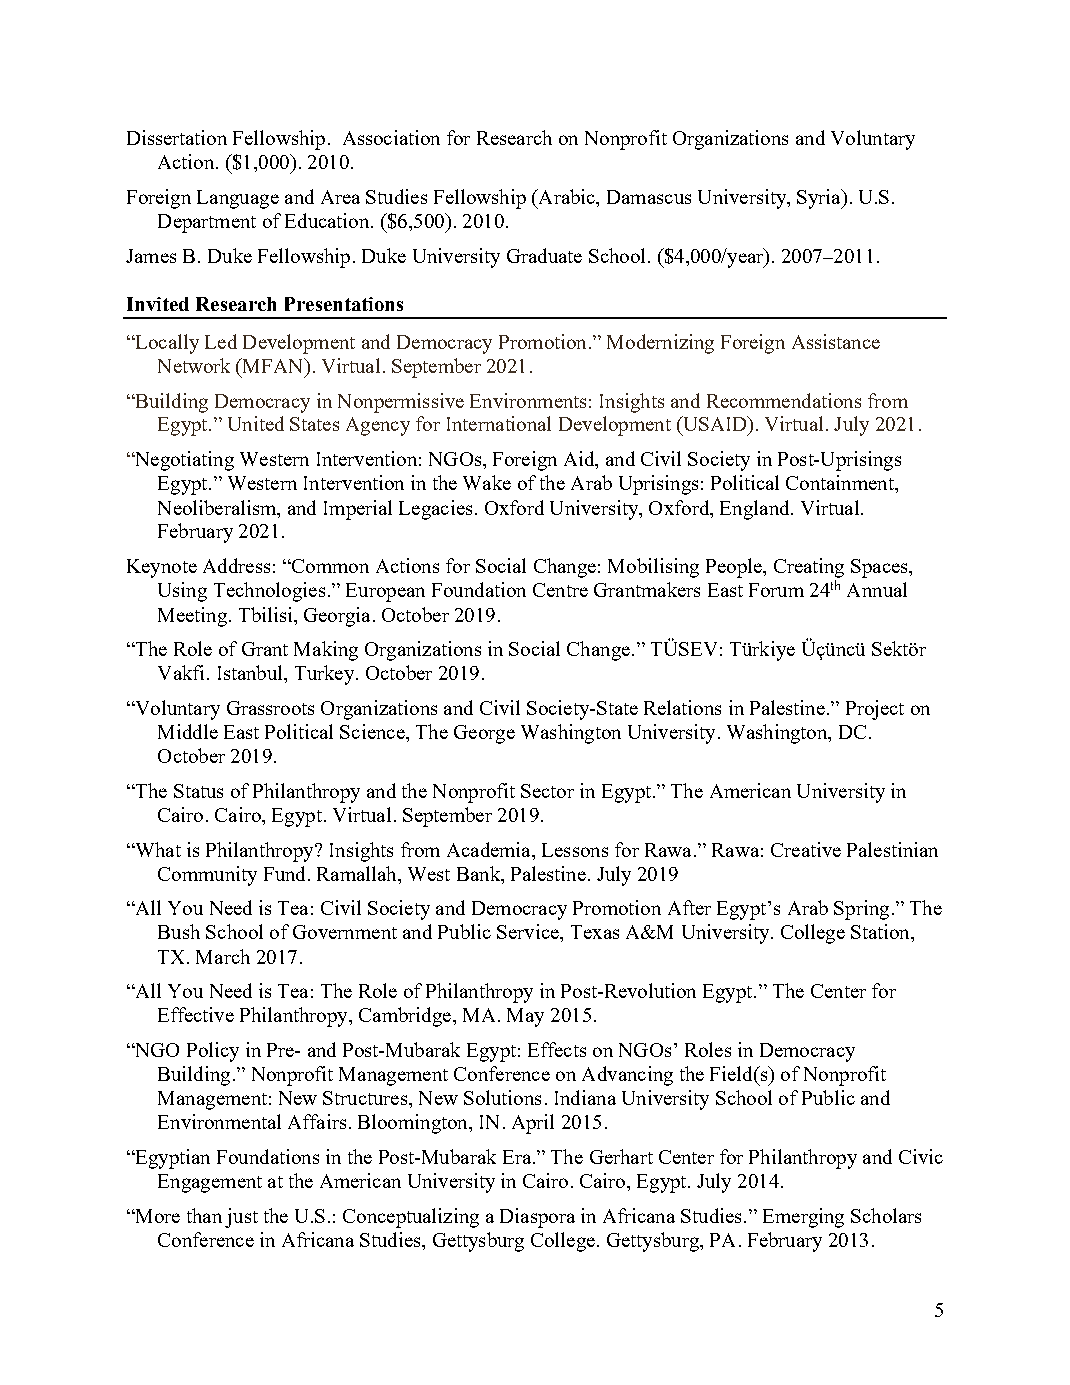 The height and width of the screenshot is (1385, 1070). I want to click on George, so click(484, 734).
